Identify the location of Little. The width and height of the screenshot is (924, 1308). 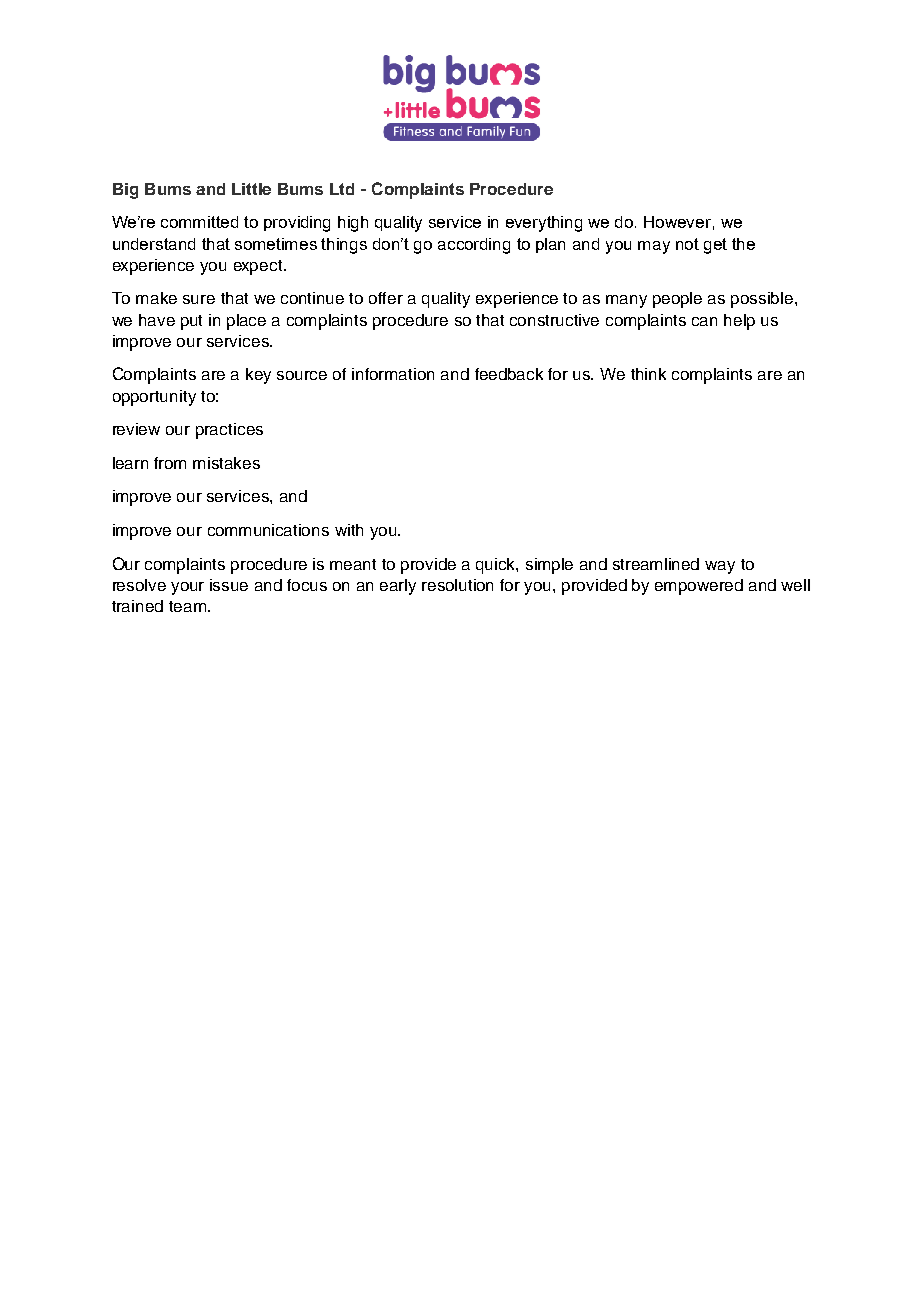
(251, 189).
